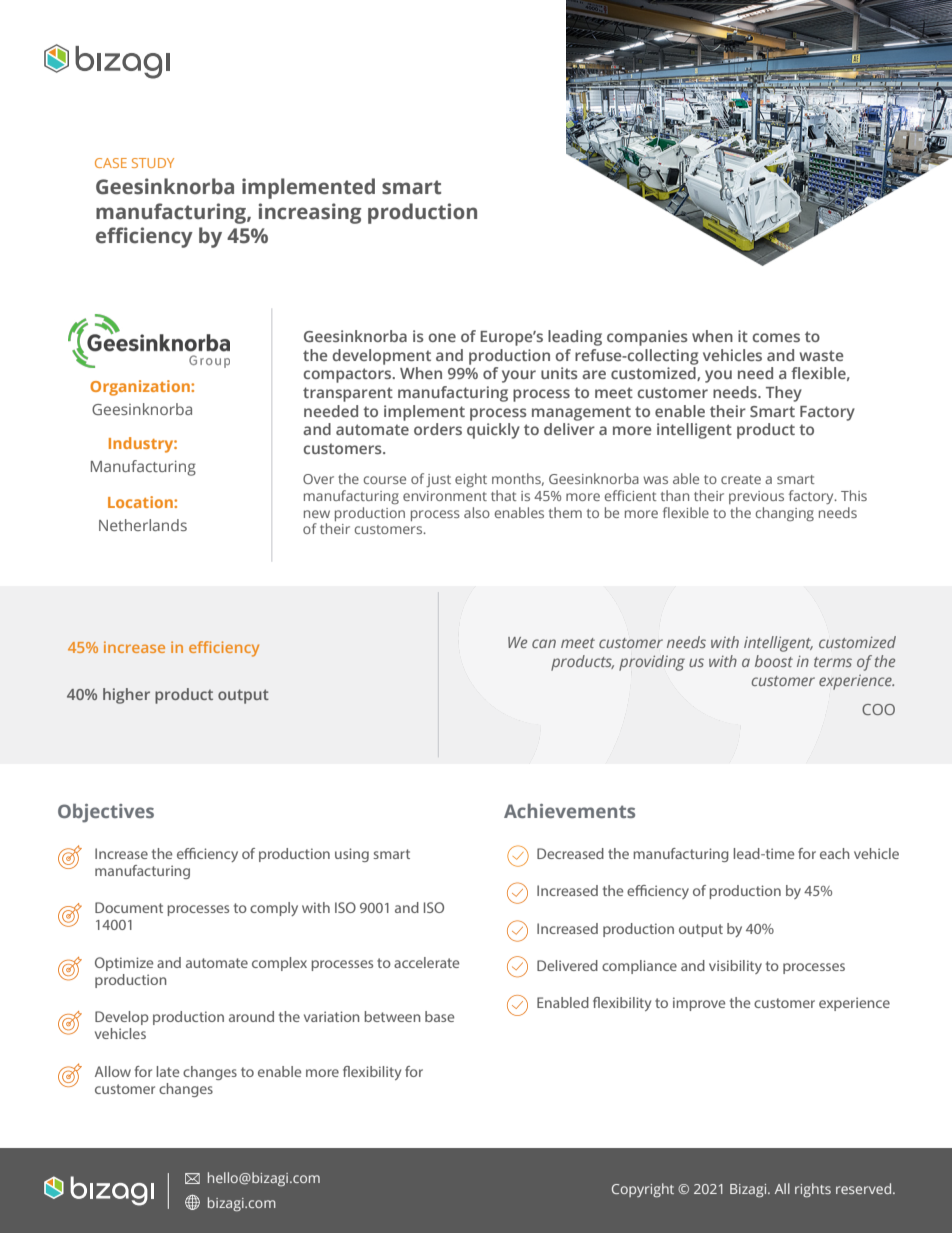 This page has width=952, height=1233. Describe the element at coordinates (784, 394) in the page. I see `They` at that location.
